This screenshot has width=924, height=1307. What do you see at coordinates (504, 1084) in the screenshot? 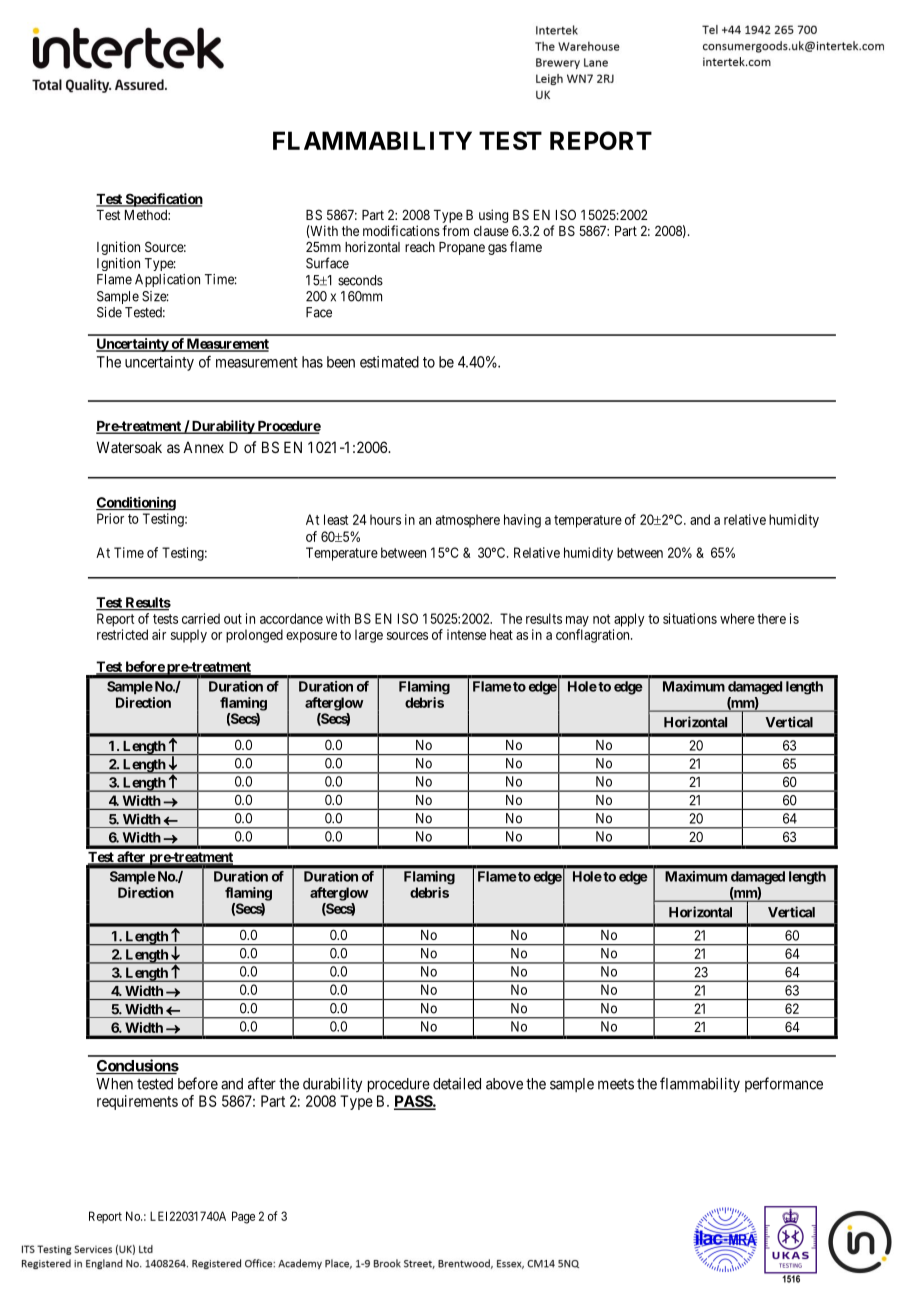
I see `above` at bounding box center [504, 1084].
